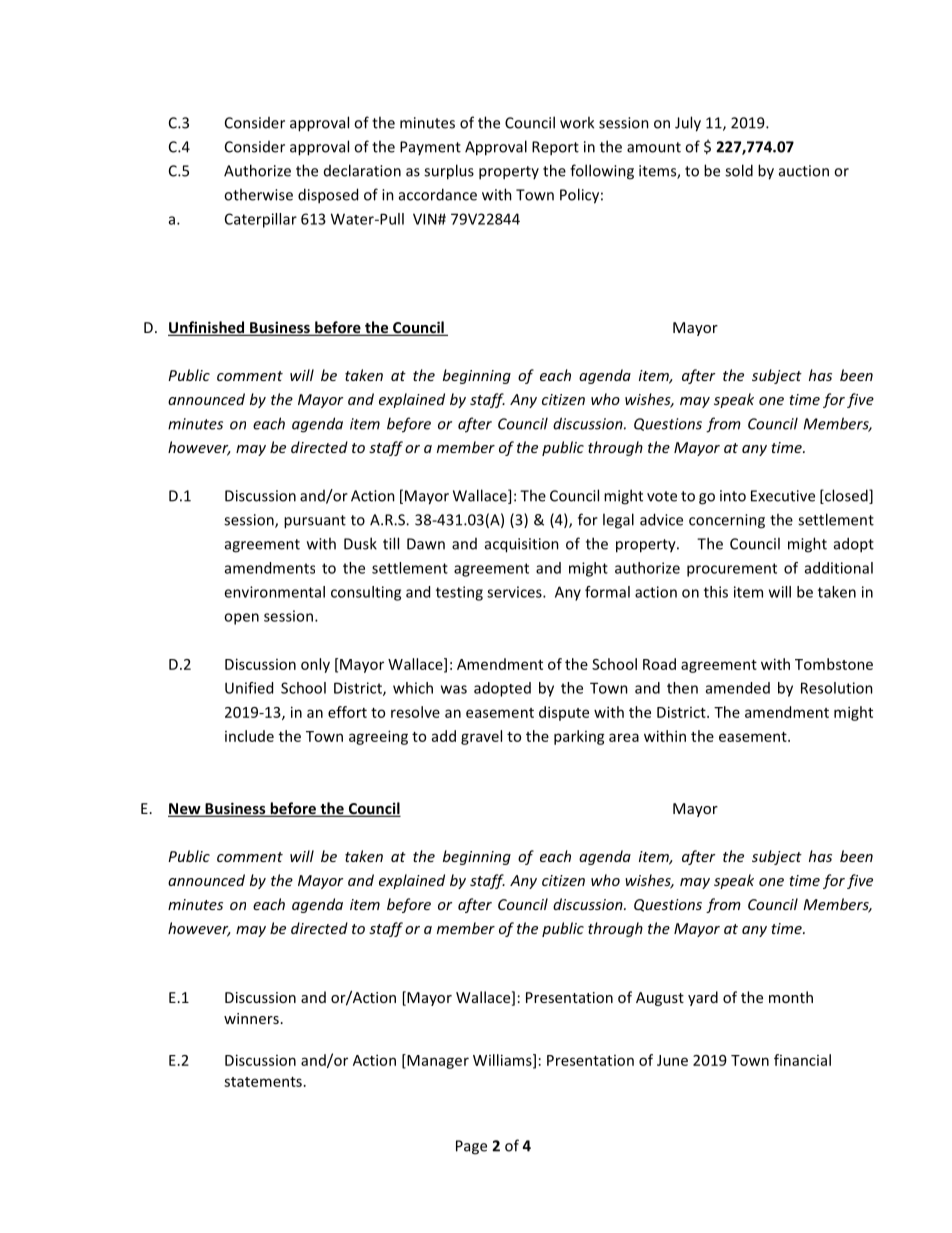 Image resolution: width=952 pixels, height=1233 pixels. I want to click on include, so click(249, 736).
